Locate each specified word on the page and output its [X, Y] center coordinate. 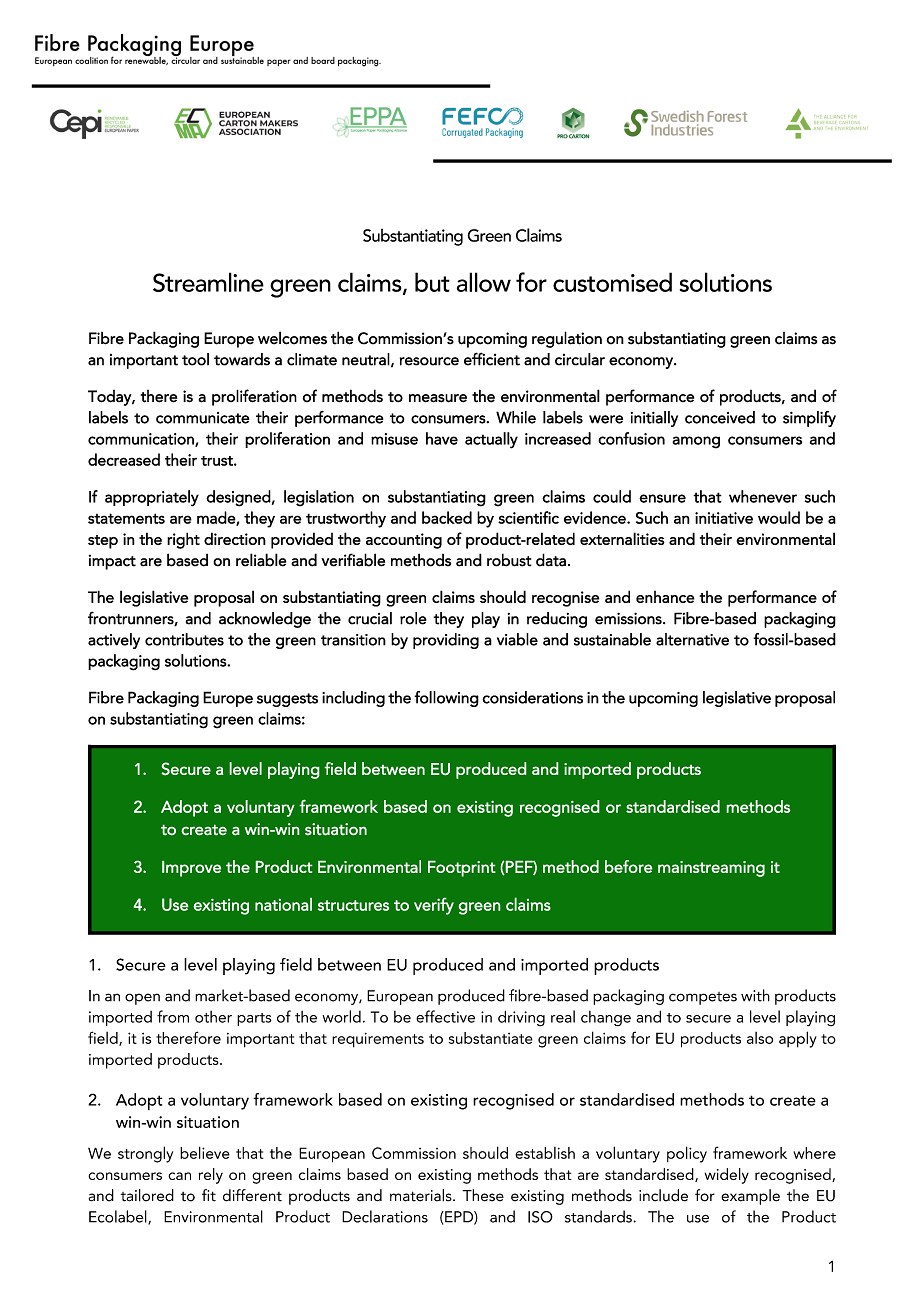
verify [434, 906]
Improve [191, 868]
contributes [184, 639]
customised [612, 282]
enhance [665, 597]
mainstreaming [711, 869]
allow [484, 282]
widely [727, 1176]
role [413, 618]
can [179, 1176]
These [483, 1195]
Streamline [208, 282]
